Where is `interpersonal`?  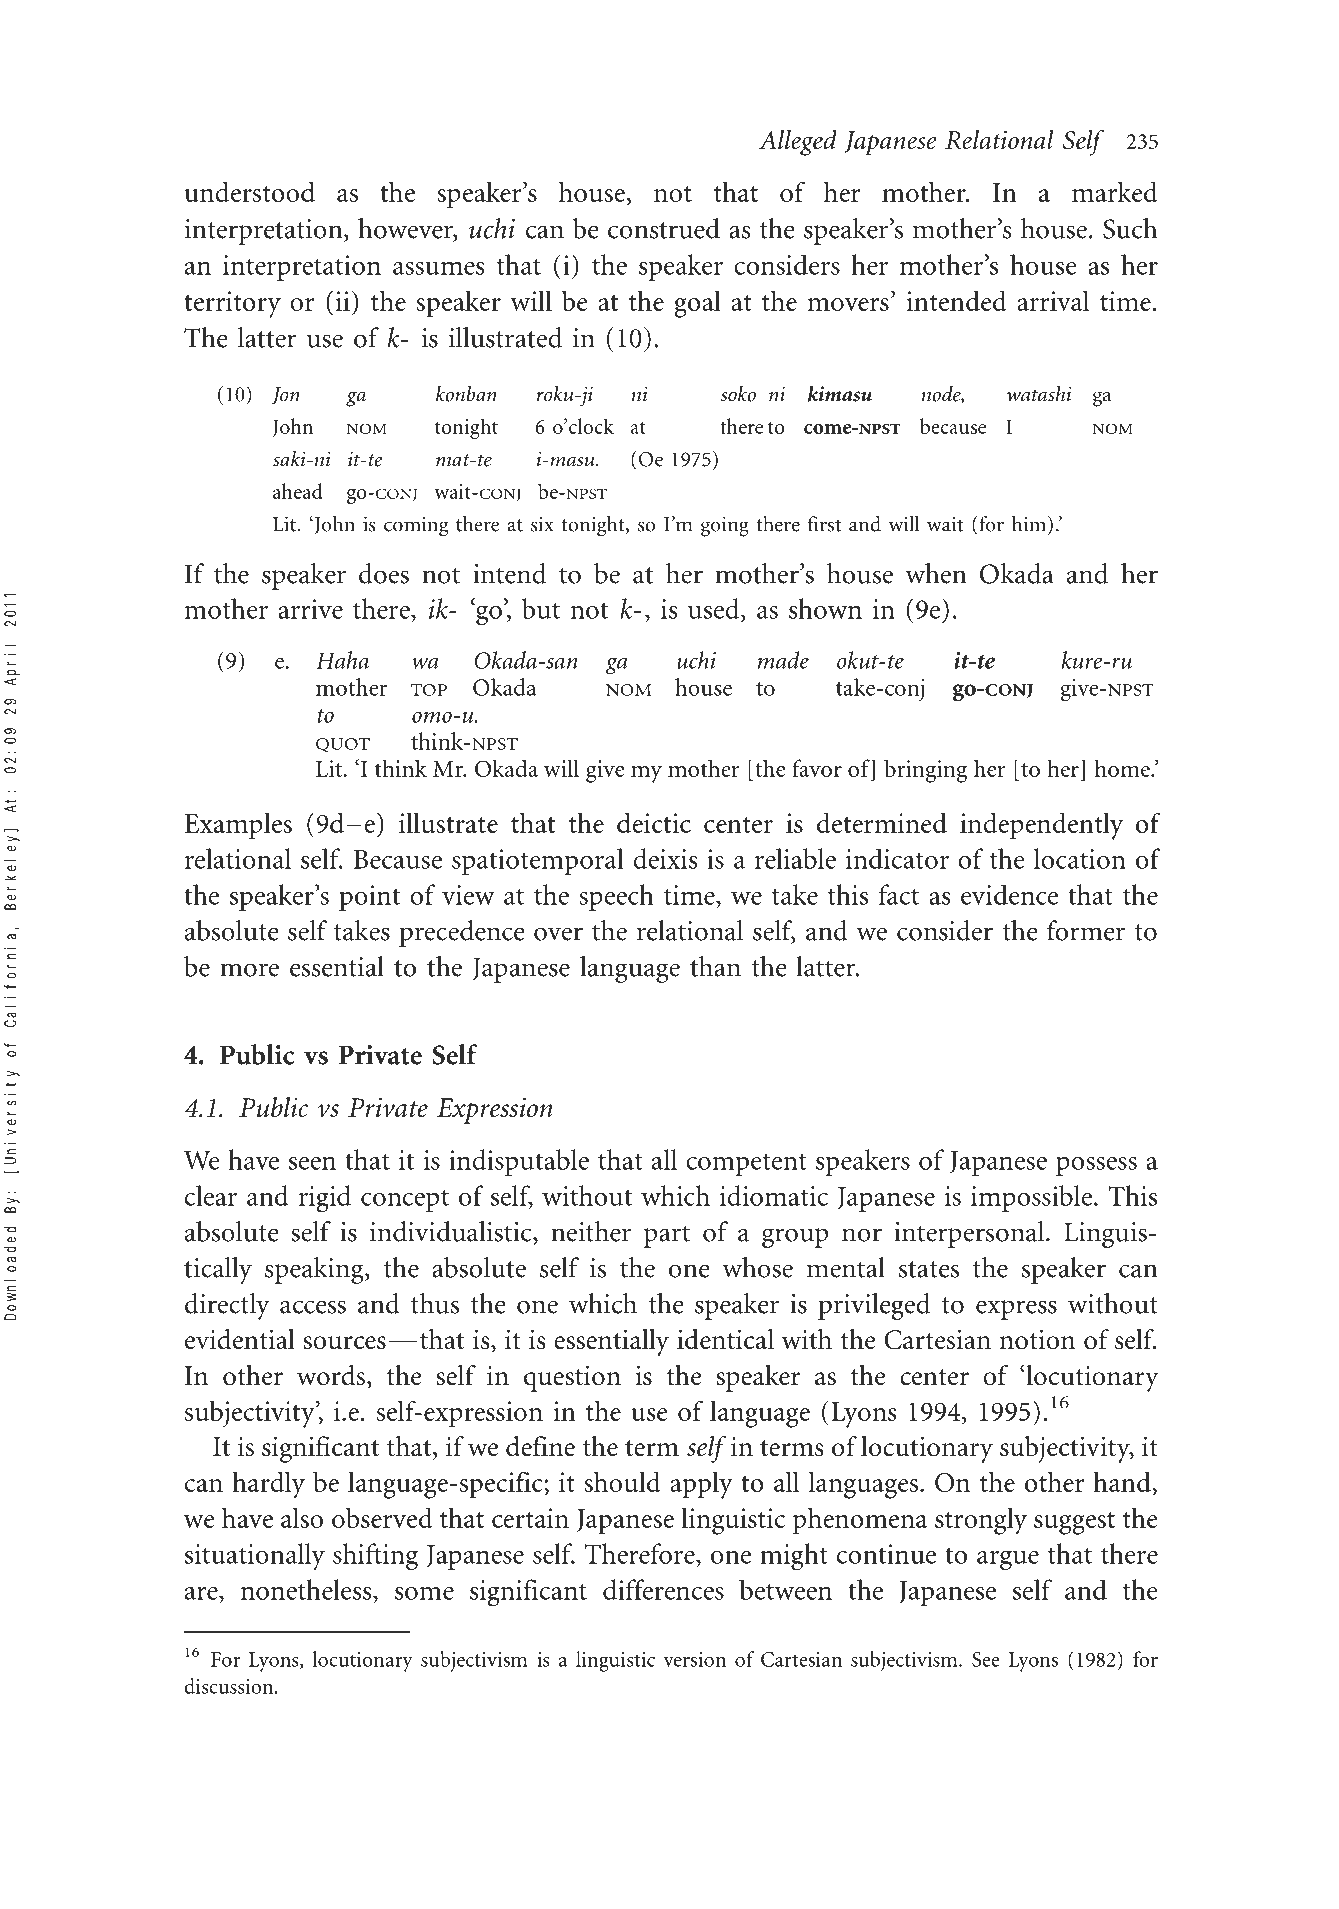
interpersonal is located at coordinates (970, 1234).
